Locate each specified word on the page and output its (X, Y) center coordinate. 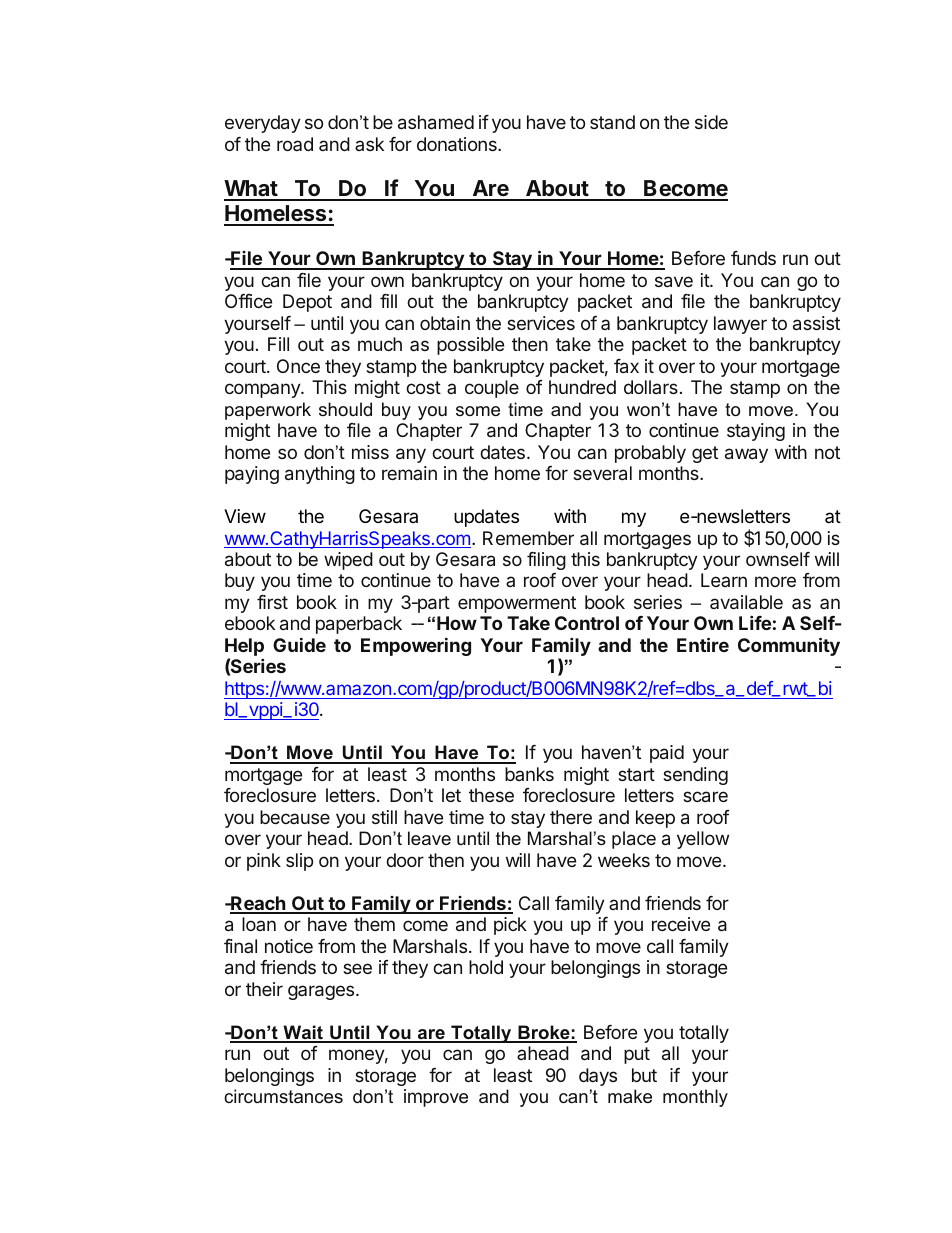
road (295, 144)
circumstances (283, 1096)
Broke (544, 1033)
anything (320, 475)
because (295, 817)
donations (458, 144)
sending (695, 776)
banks (529, 774)
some (478, 411)
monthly (695, 1098)
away (746, 455)
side (711, 122)
